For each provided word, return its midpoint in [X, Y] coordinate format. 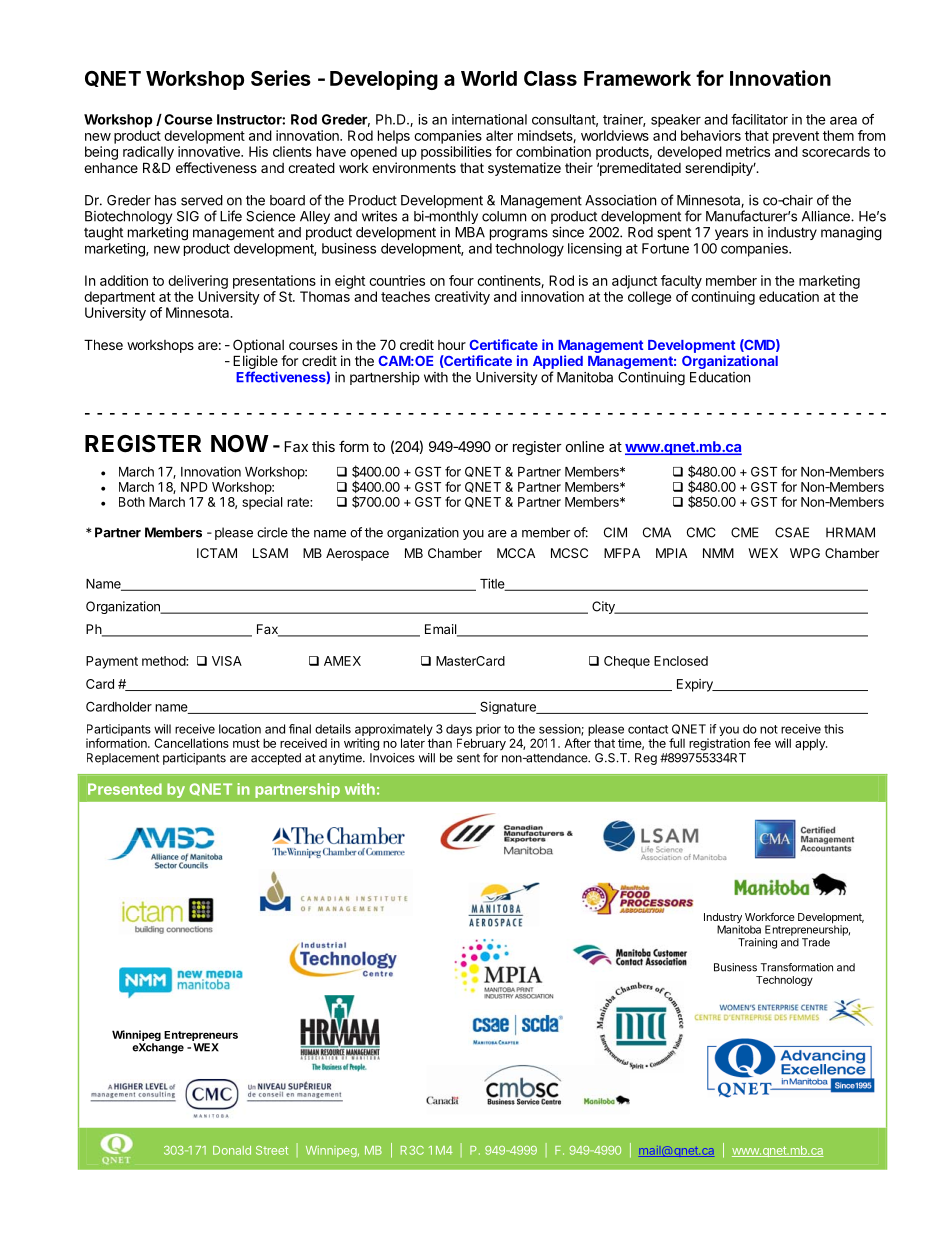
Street [272, 1150]
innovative [210, 151]
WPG [805, 553]
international [489, 119]
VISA [227, 661]
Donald [232, 1150]
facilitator [759, 119]
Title [493, 584]
